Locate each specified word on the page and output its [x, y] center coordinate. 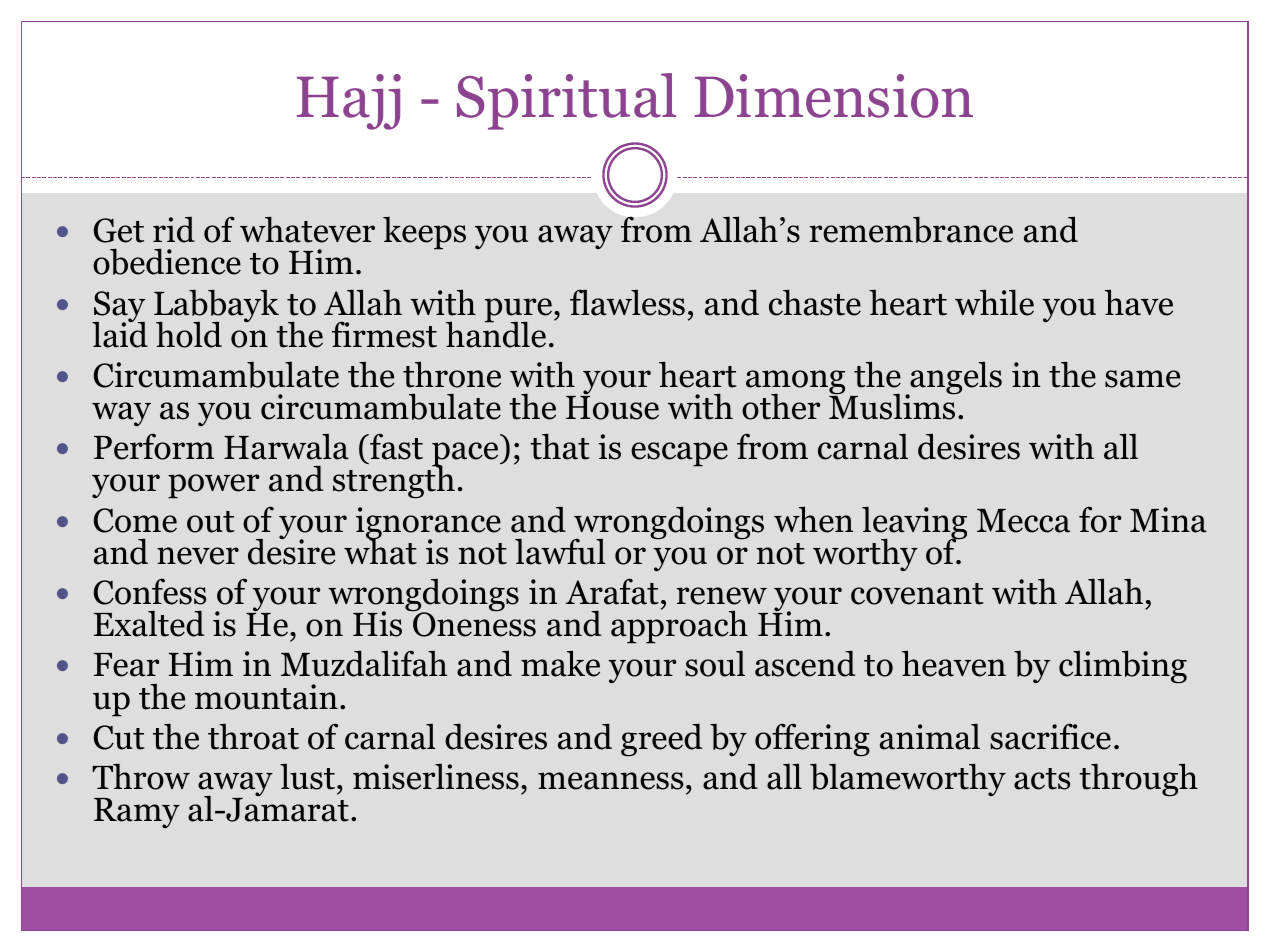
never [198, 556]
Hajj [349, 102]
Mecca [1023, 521]
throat [253, 737]
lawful [560, 551]
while [994, 302]
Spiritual [566, 101]
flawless [627, 302]
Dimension [834, 96]
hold [189, 334]
